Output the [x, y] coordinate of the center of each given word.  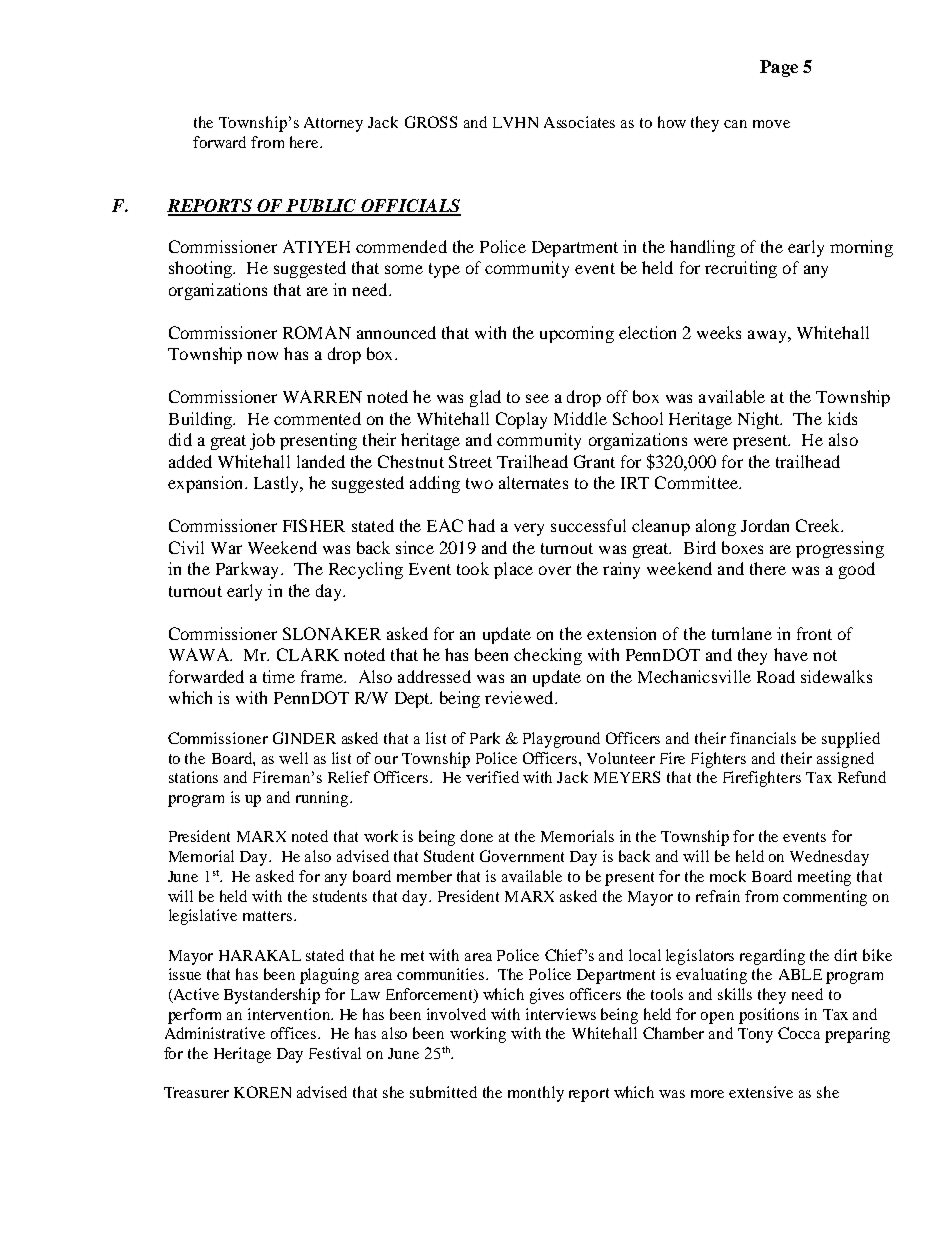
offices [295, 1033]
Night [760, 420]
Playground [561, 740]
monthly [536, 1094]
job [262, 441]
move [771, 124]
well [293, 758]
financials [763, 738]
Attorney [333, 124]
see [537, 398]
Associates [579, 122]
